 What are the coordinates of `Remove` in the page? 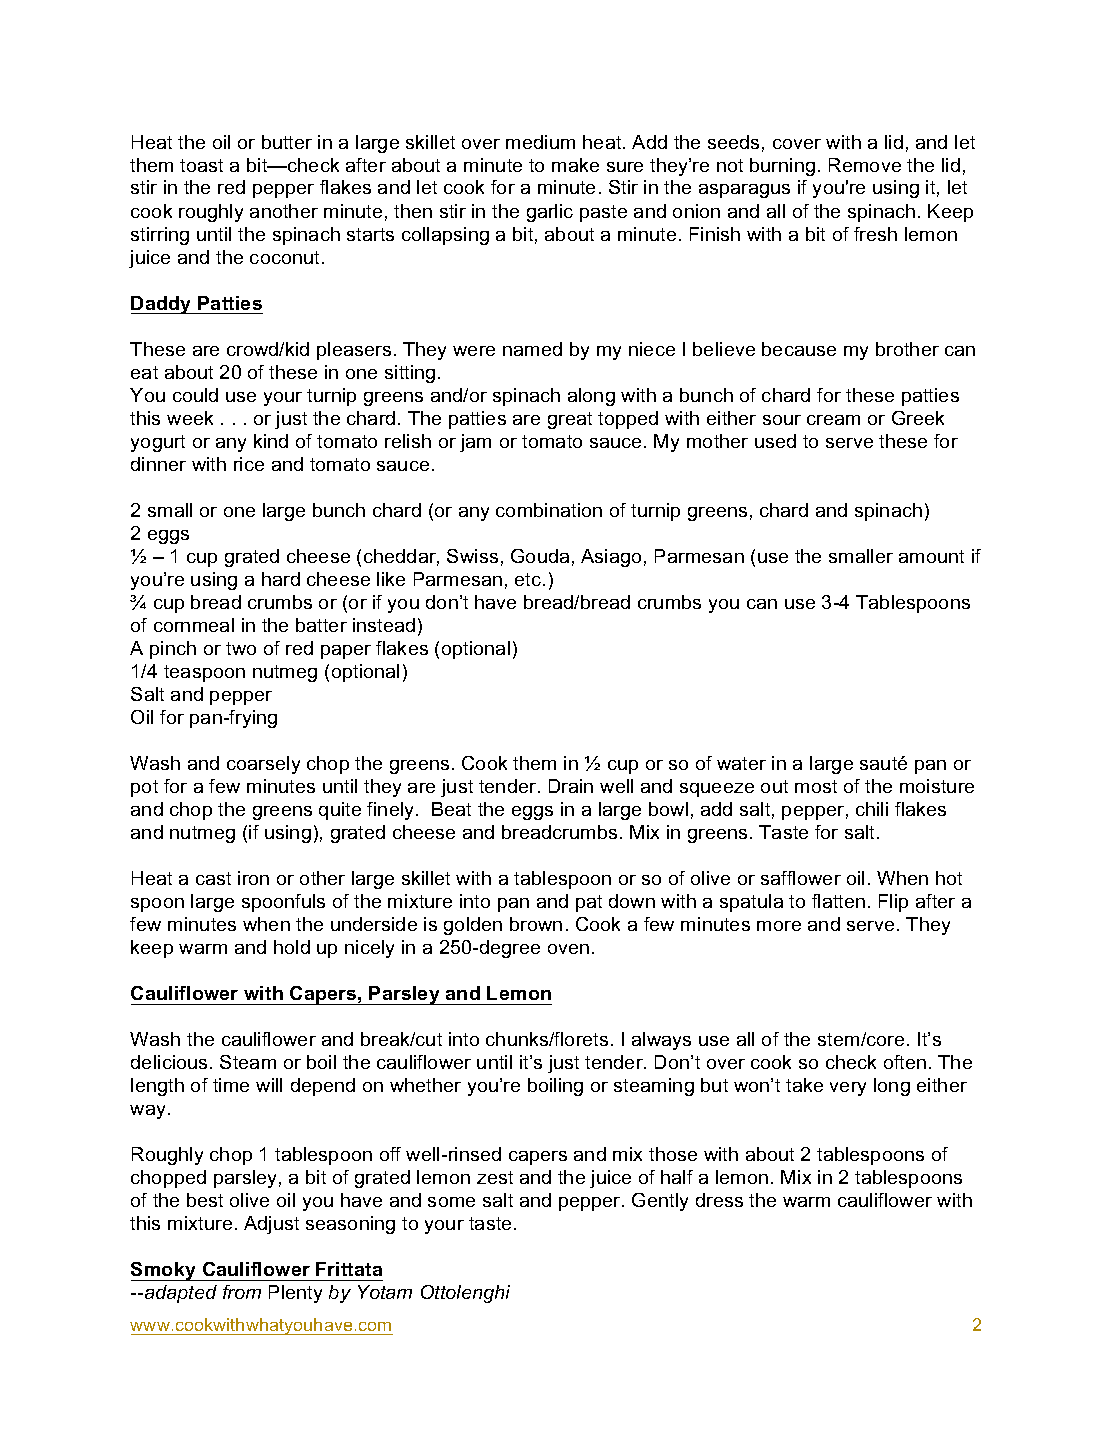 It's located at (865, 165).
